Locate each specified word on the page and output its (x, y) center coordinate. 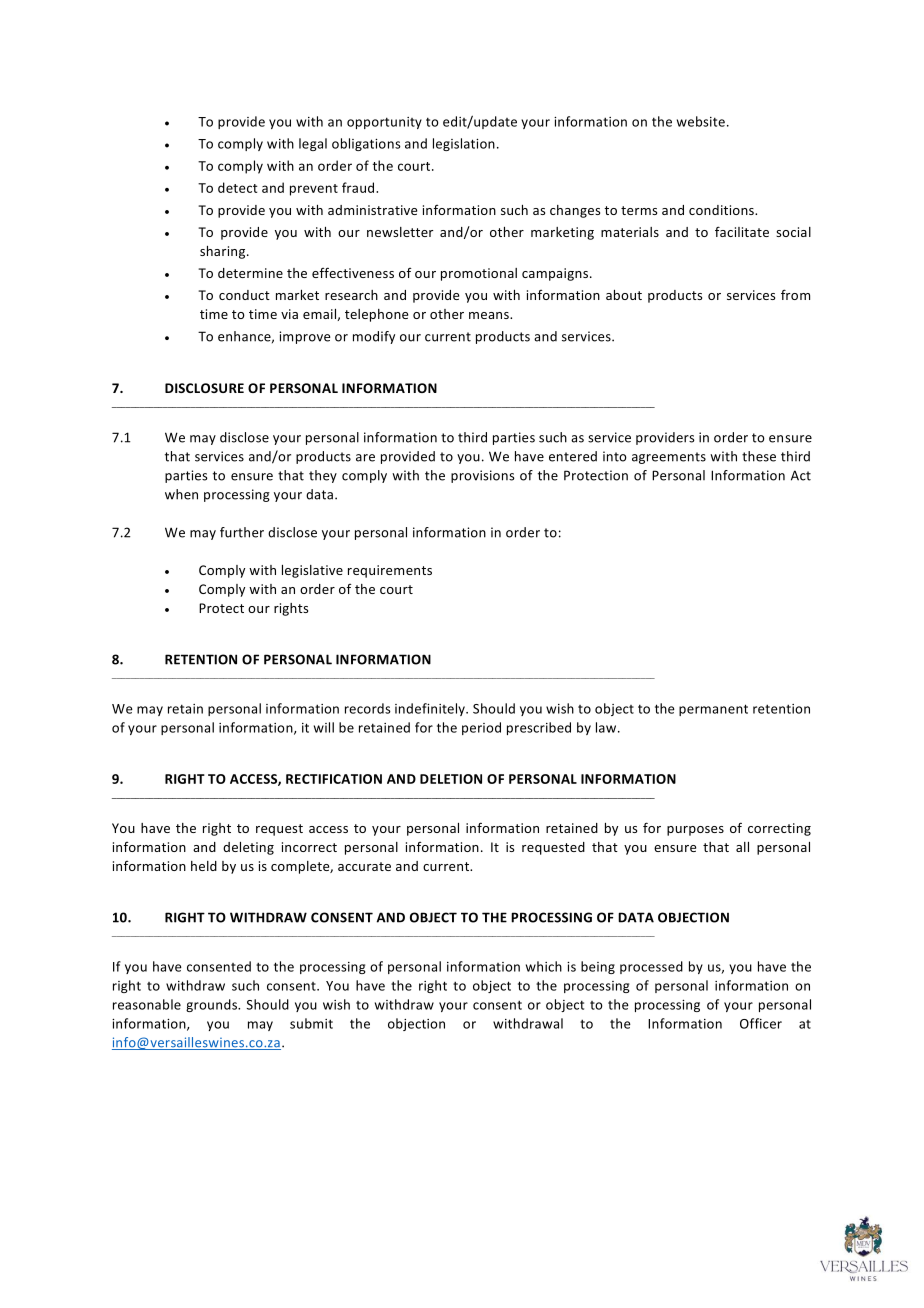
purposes (695, 831)
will (324, 727)
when (181, 494)
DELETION (451, 779)
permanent (713, 710)
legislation (464, 144)
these (759, 456)
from (795, 294)
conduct (244, 295)
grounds (213, 1005)
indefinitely (431, 709)
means (490, 315)
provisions (483, 476)
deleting (248, 848)
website (701, 121)
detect (238, 187)
